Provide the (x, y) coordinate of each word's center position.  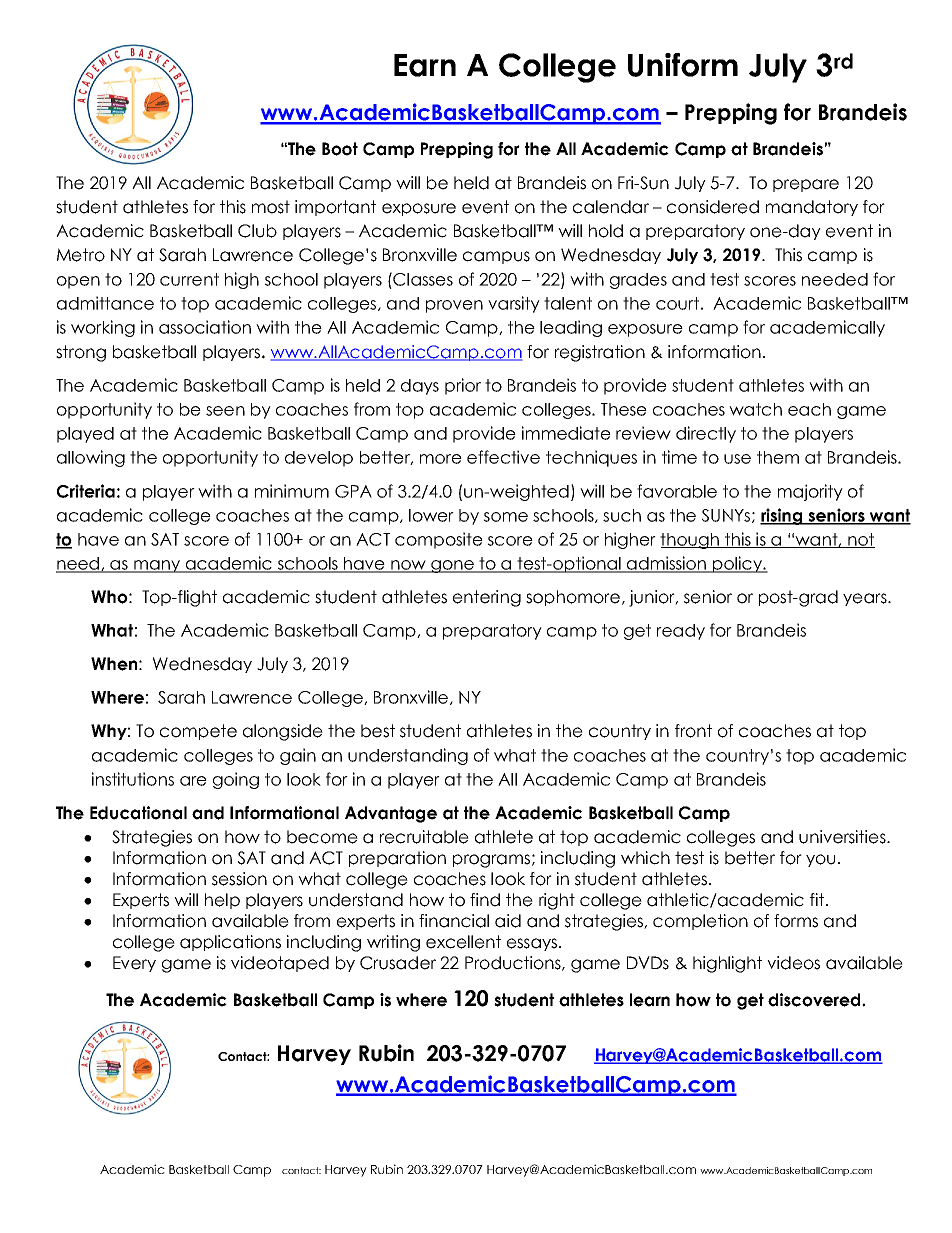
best (378, 731)
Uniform (683, 65)
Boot (340, 149)
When (114, 664)
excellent (463, 942)
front (693, 731)
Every (134, 964)
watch (755, 409)
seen (225, 411)
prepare (806, 185)
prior (463, 386)
